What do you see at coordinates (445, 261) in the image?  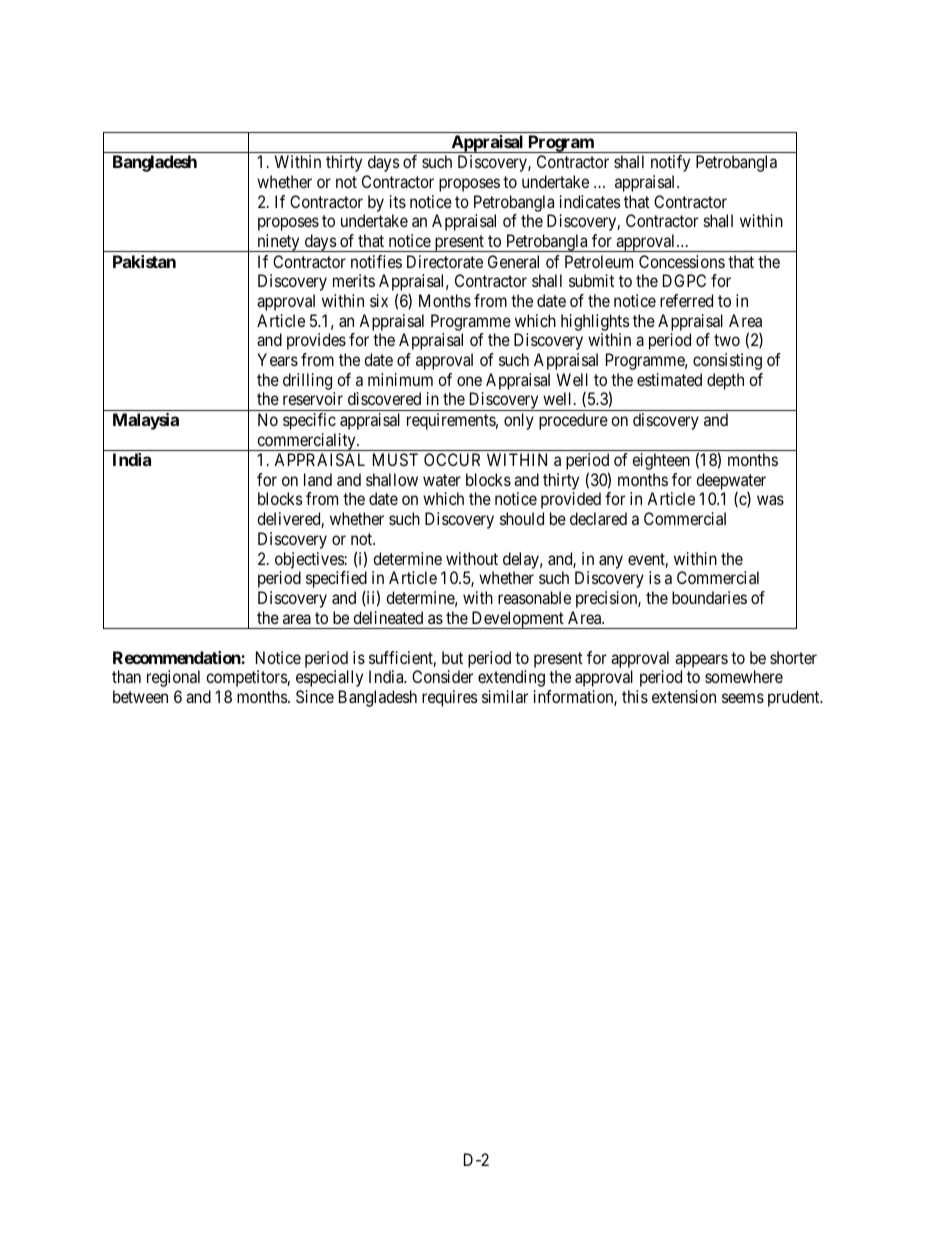 I see `Directorate` at bounding box center [445, 261].
